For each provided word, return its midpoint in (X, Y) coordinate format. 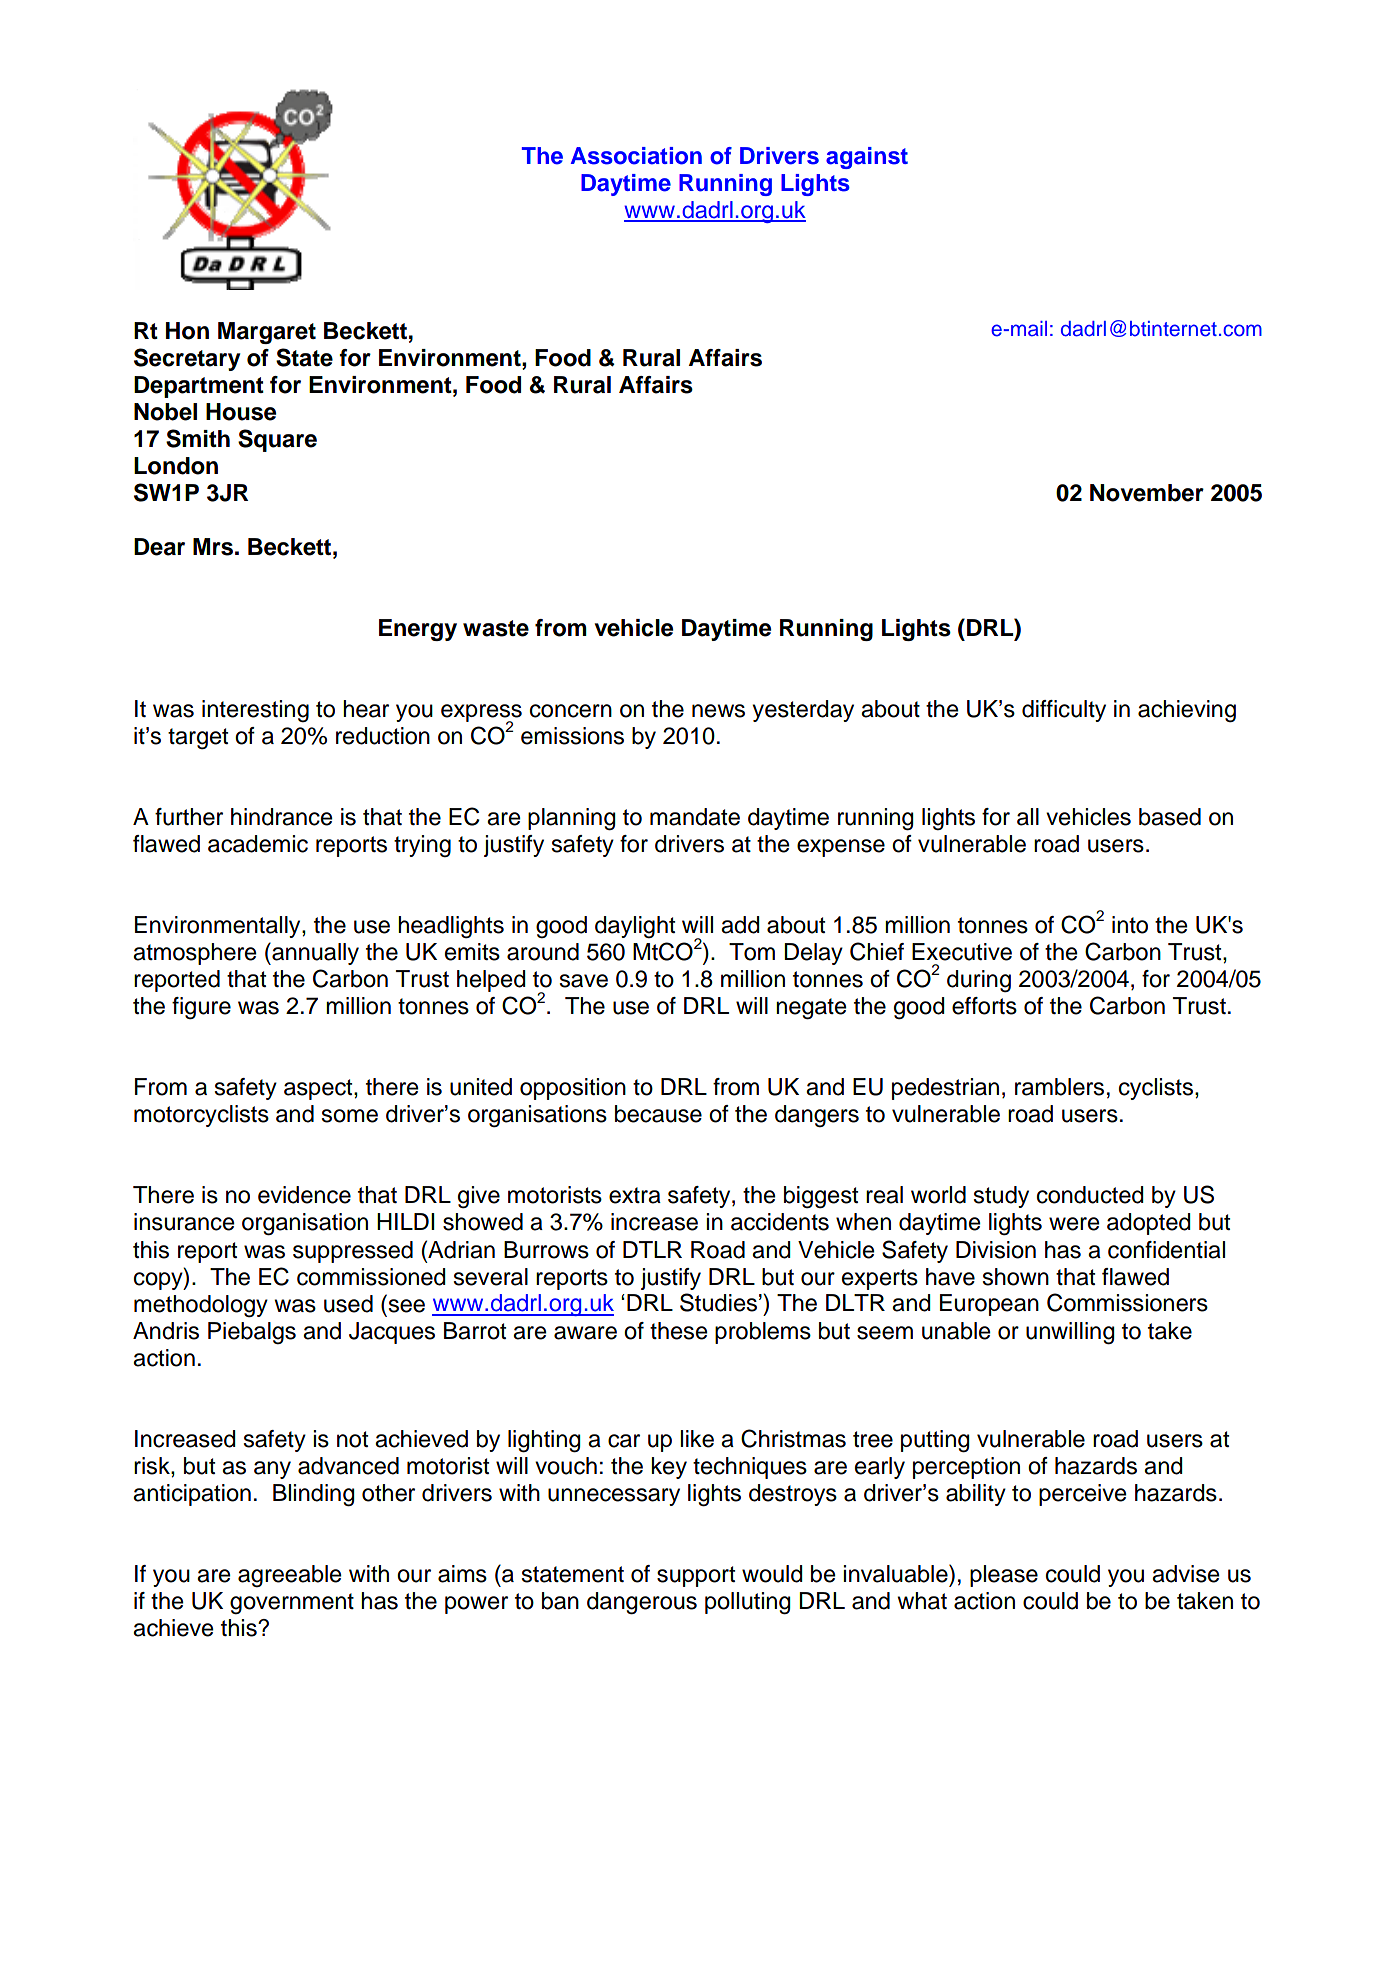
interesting (255, 711)
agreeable (290, 1576)
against (867, 158)
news (718, 711)
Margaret (267, 333)
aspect (319, 1089)
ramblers (1059, 1087)
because (658, 1114)
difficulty (1064, 711)
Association (636, 156)
